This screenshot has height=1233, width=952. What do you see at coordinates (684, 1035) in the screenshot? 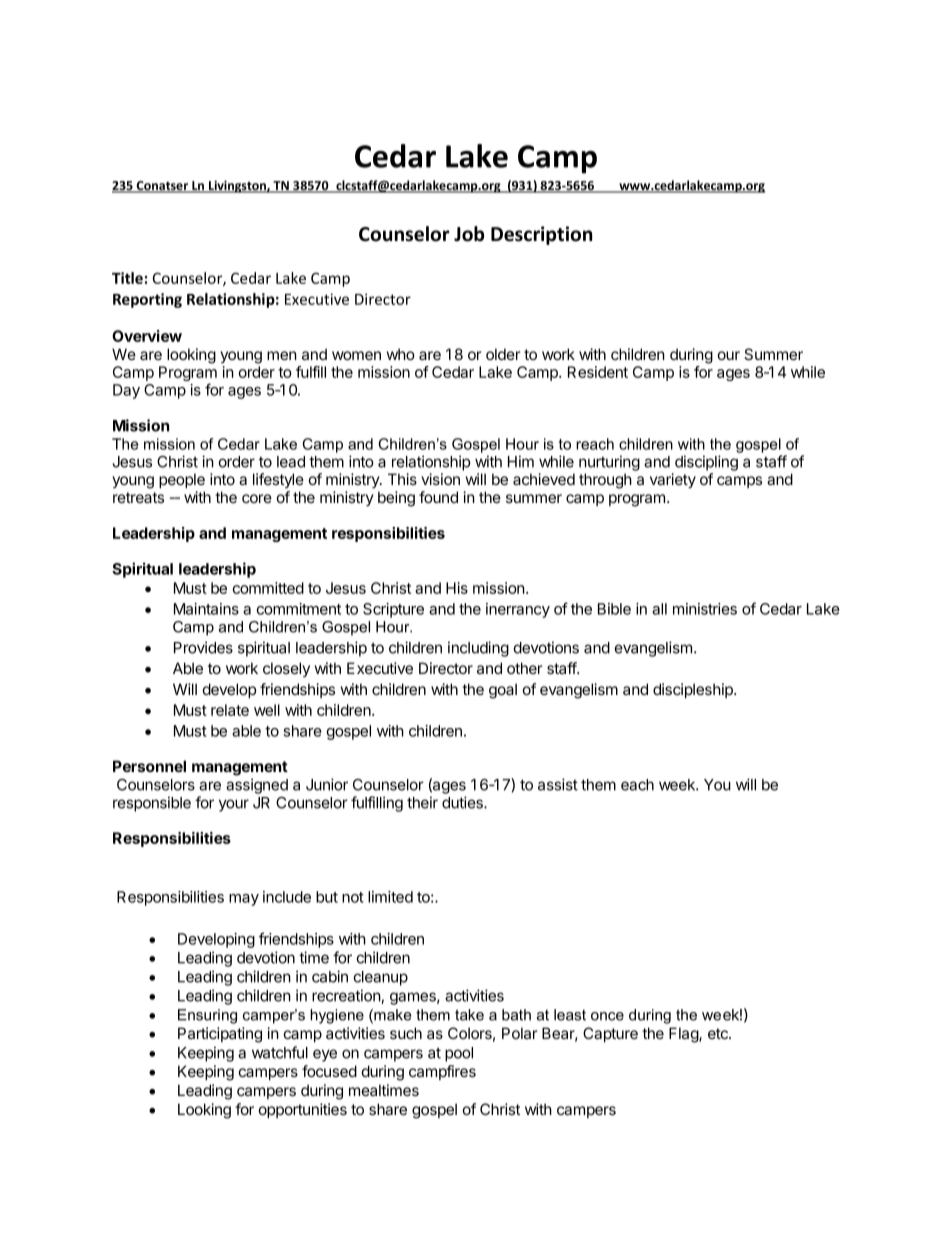
I see `Flag` at bounding box center [684, 1035].
